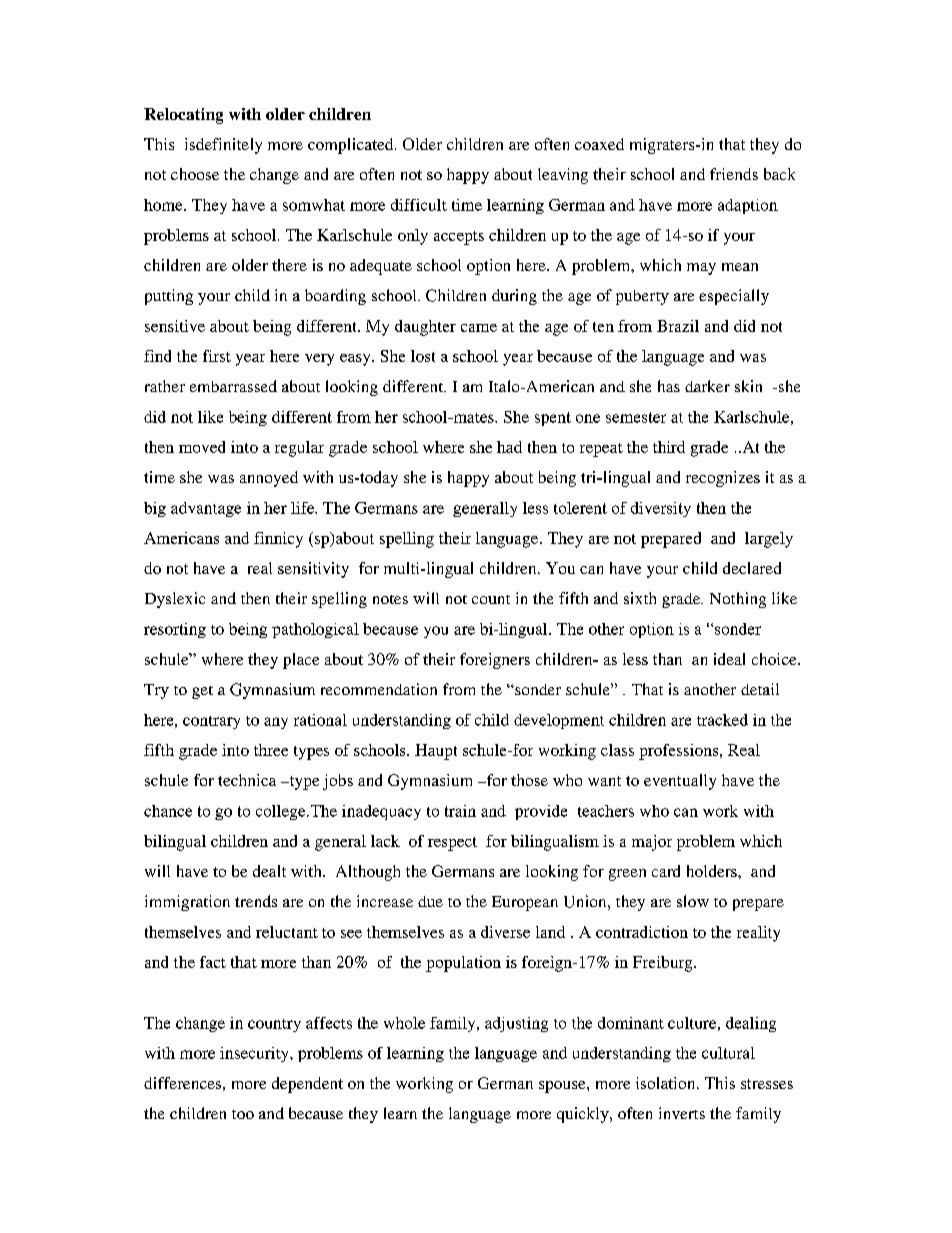 This image has width=952, height=1233. I want to click on darker, so click(707, 386).
